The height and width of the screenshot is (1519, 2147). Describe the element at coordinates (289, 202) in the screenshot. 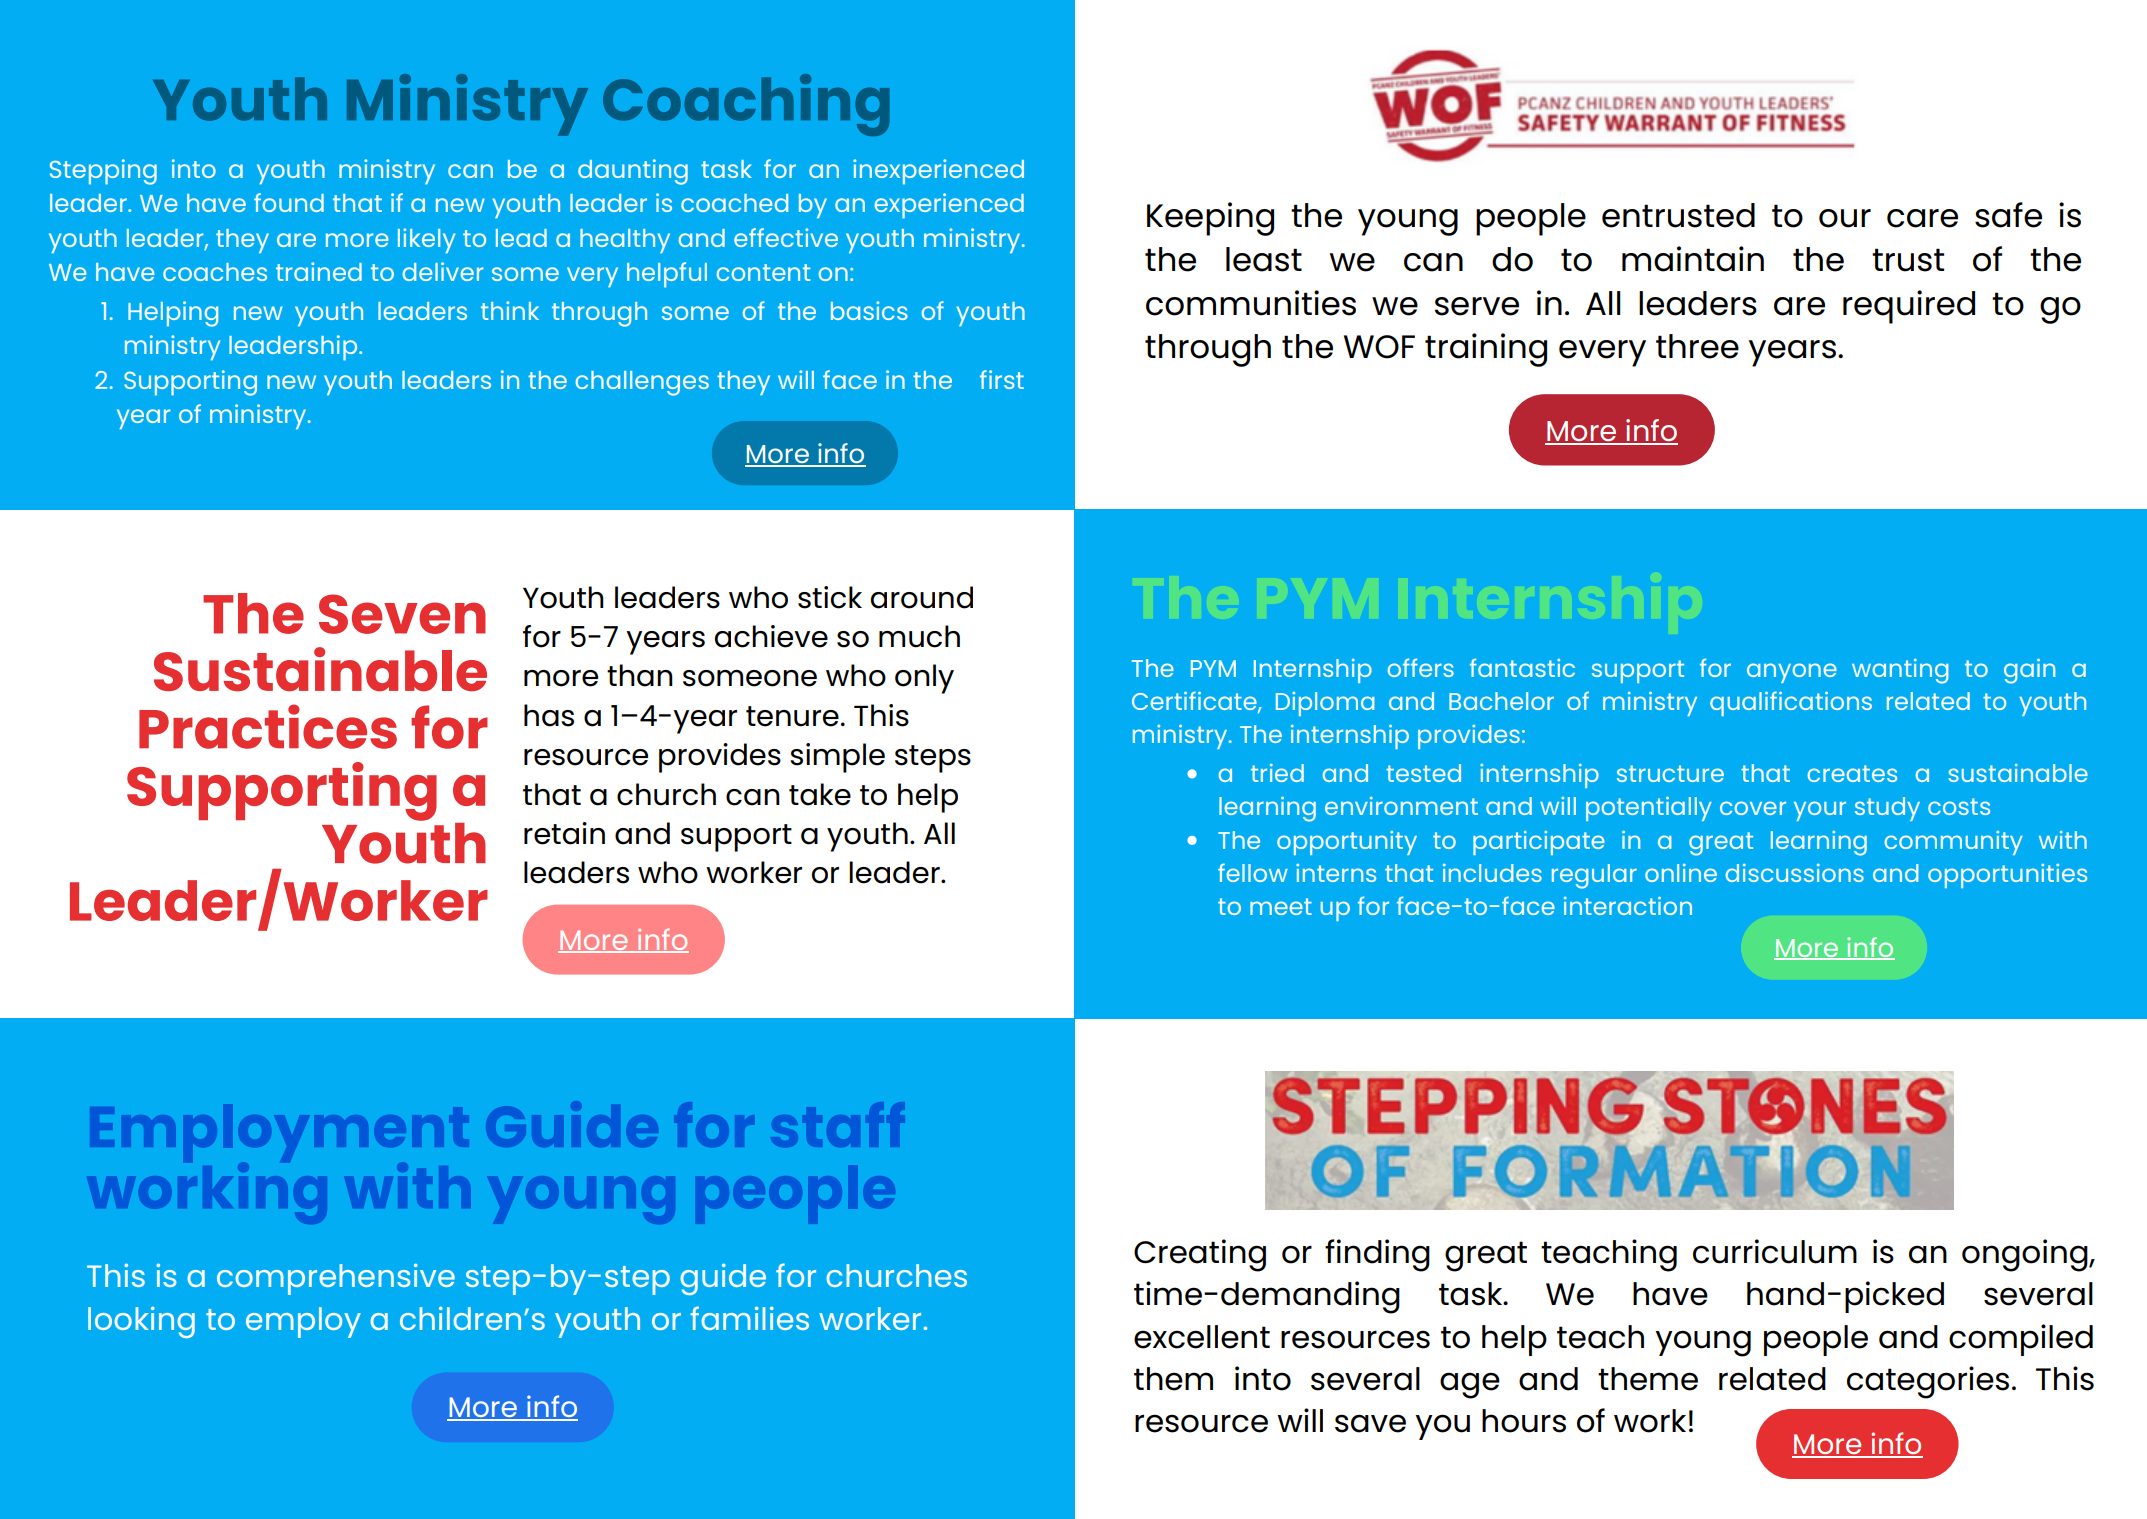

I see `found` at that location.
